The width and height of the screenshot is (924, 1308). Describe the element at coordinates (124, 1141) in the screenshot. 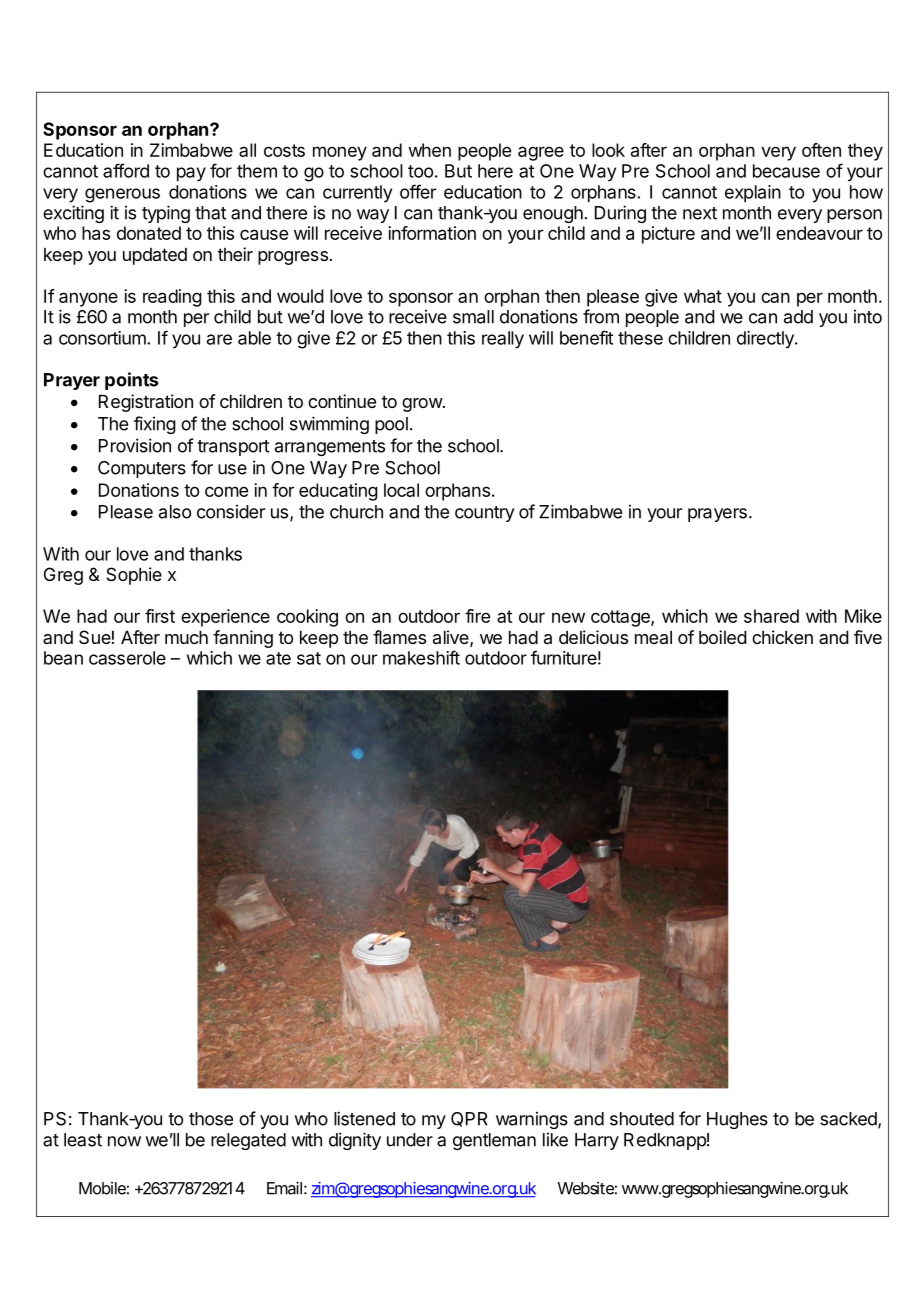

I see `now` at that location.
